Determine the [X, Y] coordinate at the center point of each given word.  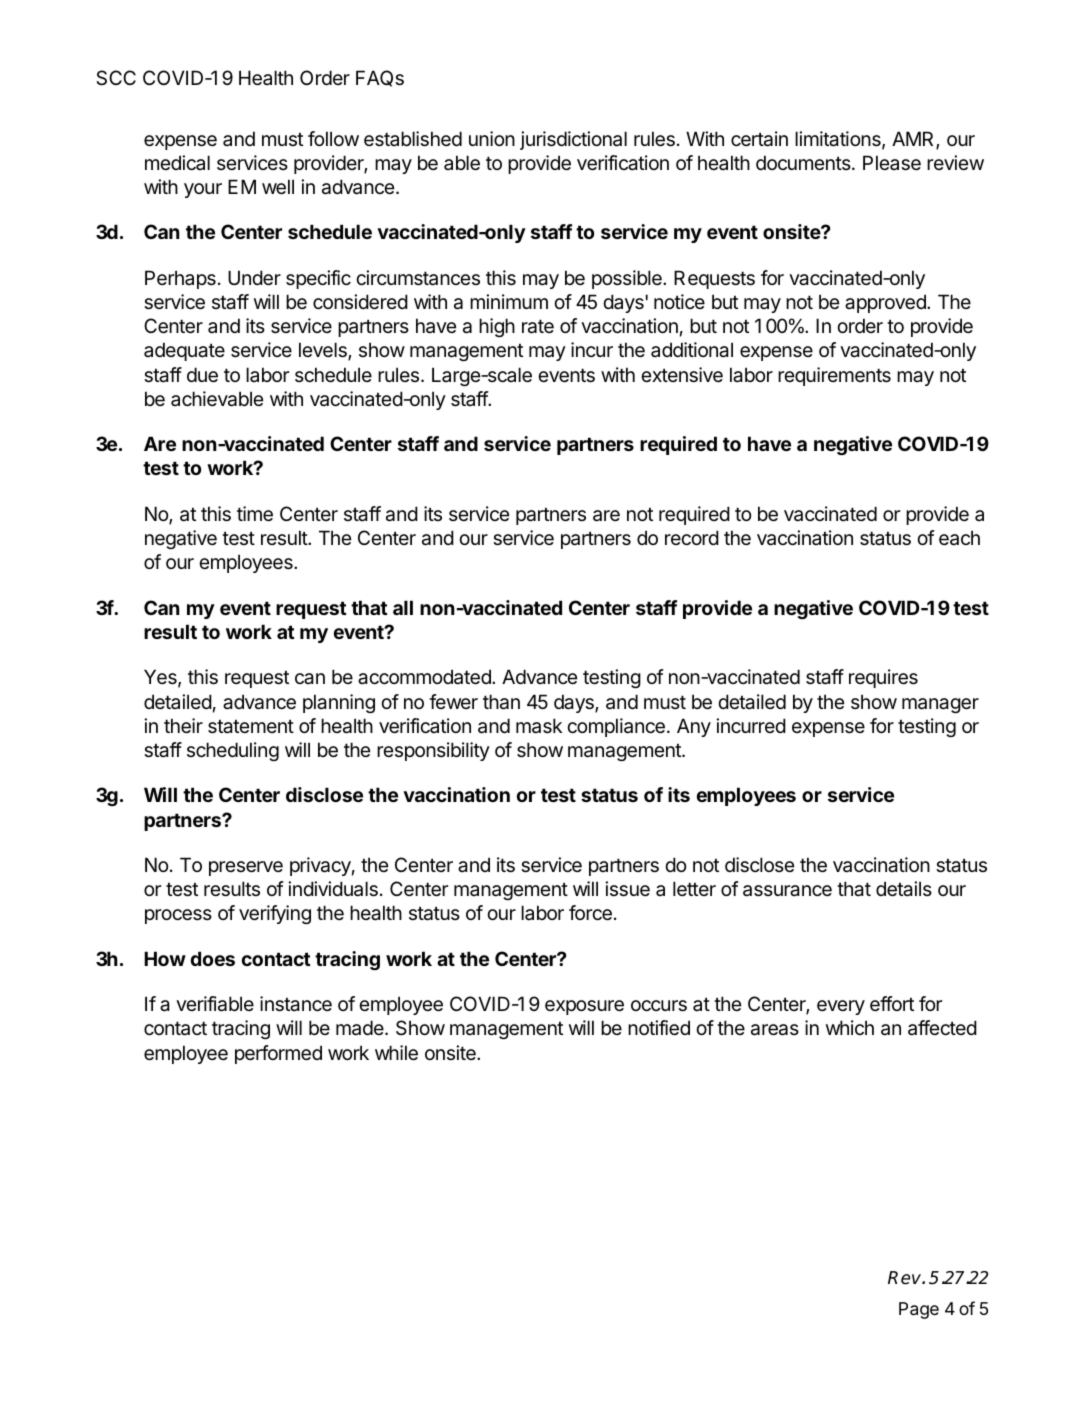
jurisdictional [573, 140]
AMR [914, 140]
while [396, 1053]
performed [278, 1054]
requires [883, 678]
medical [177, 162]
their [183, 726]
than [501, 702]
